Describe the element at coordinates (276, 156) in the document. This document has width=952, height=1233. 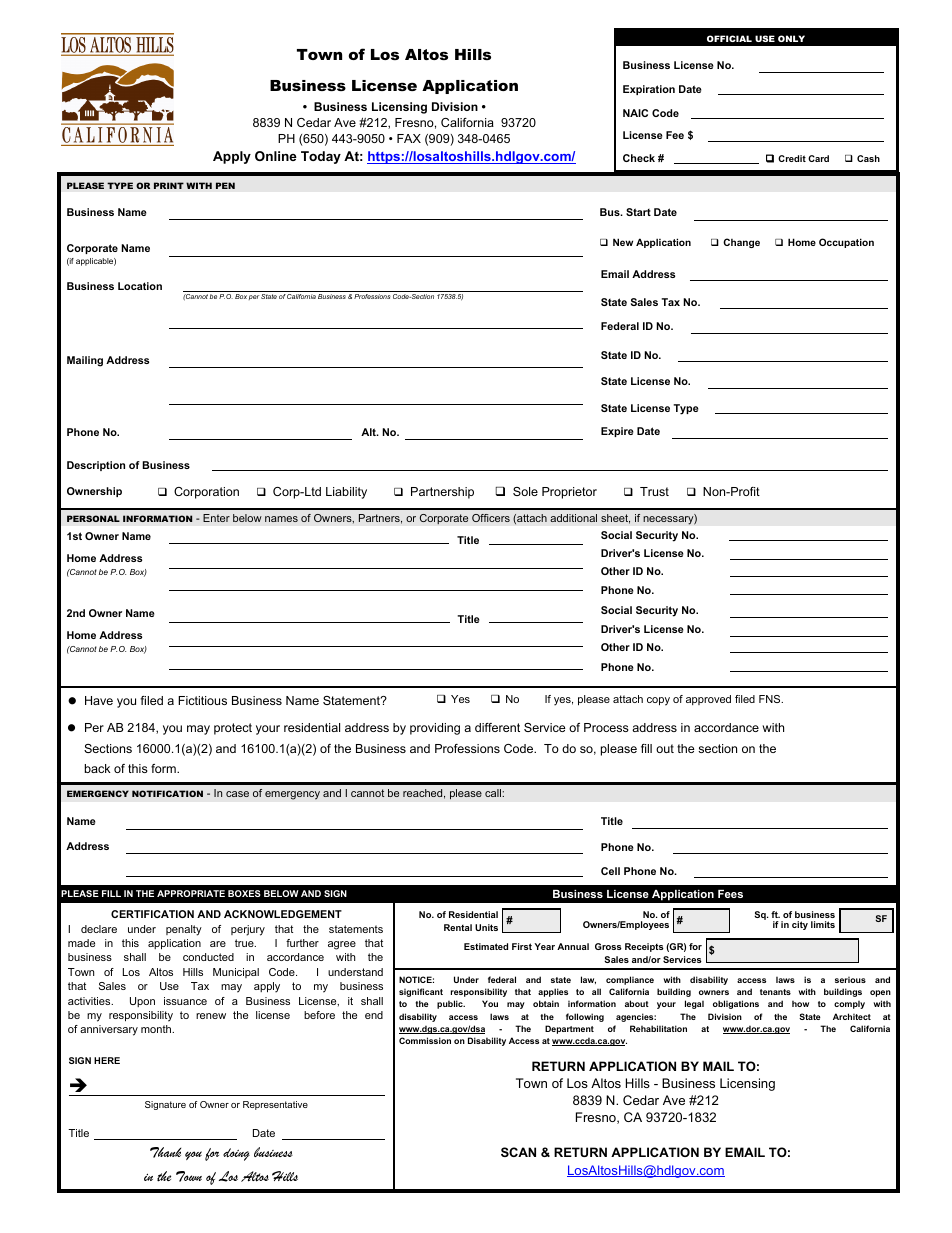
I see `Online` at that location.
